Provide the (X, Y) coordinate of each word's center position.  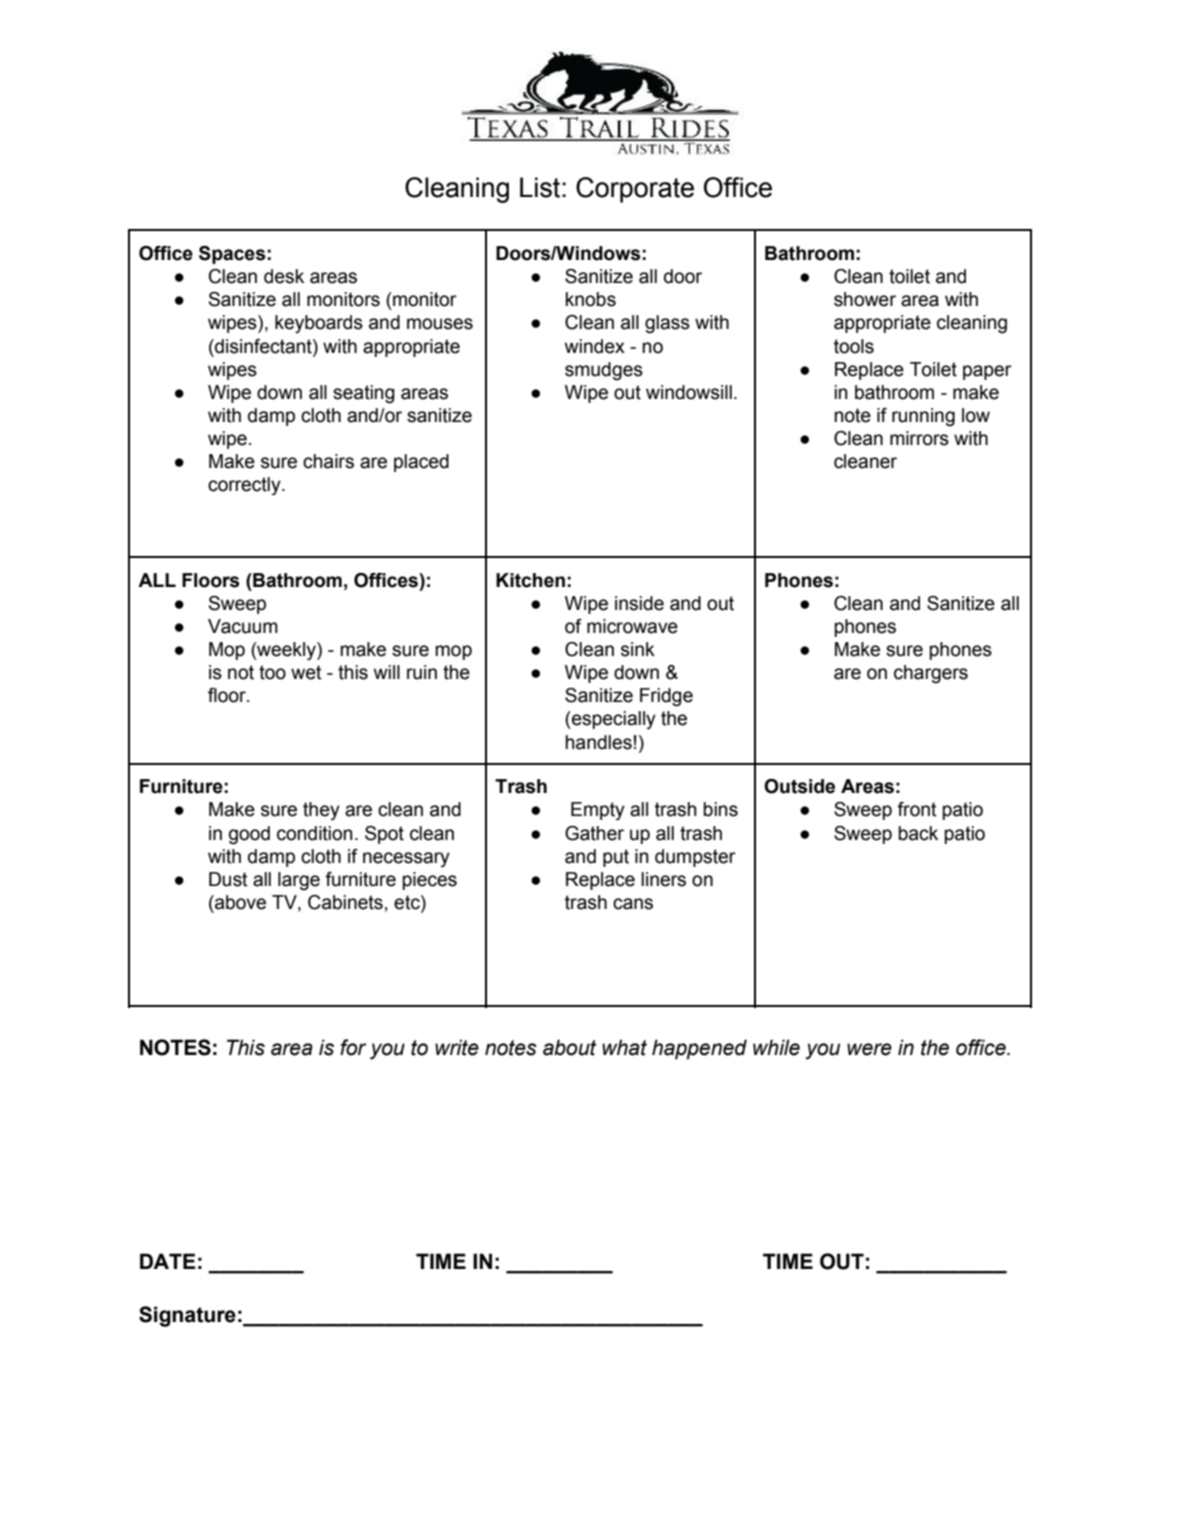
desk (284, 276)
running (923, 417)
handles (598, 742)
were (869, 1049)
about (569, 1047)
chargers (931, 674)
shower (865, 299)
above (239, 902)
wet (306, 672)
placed (421, 463)
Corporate (635, 190)
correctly (245, 486)
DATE (168, 1261)
